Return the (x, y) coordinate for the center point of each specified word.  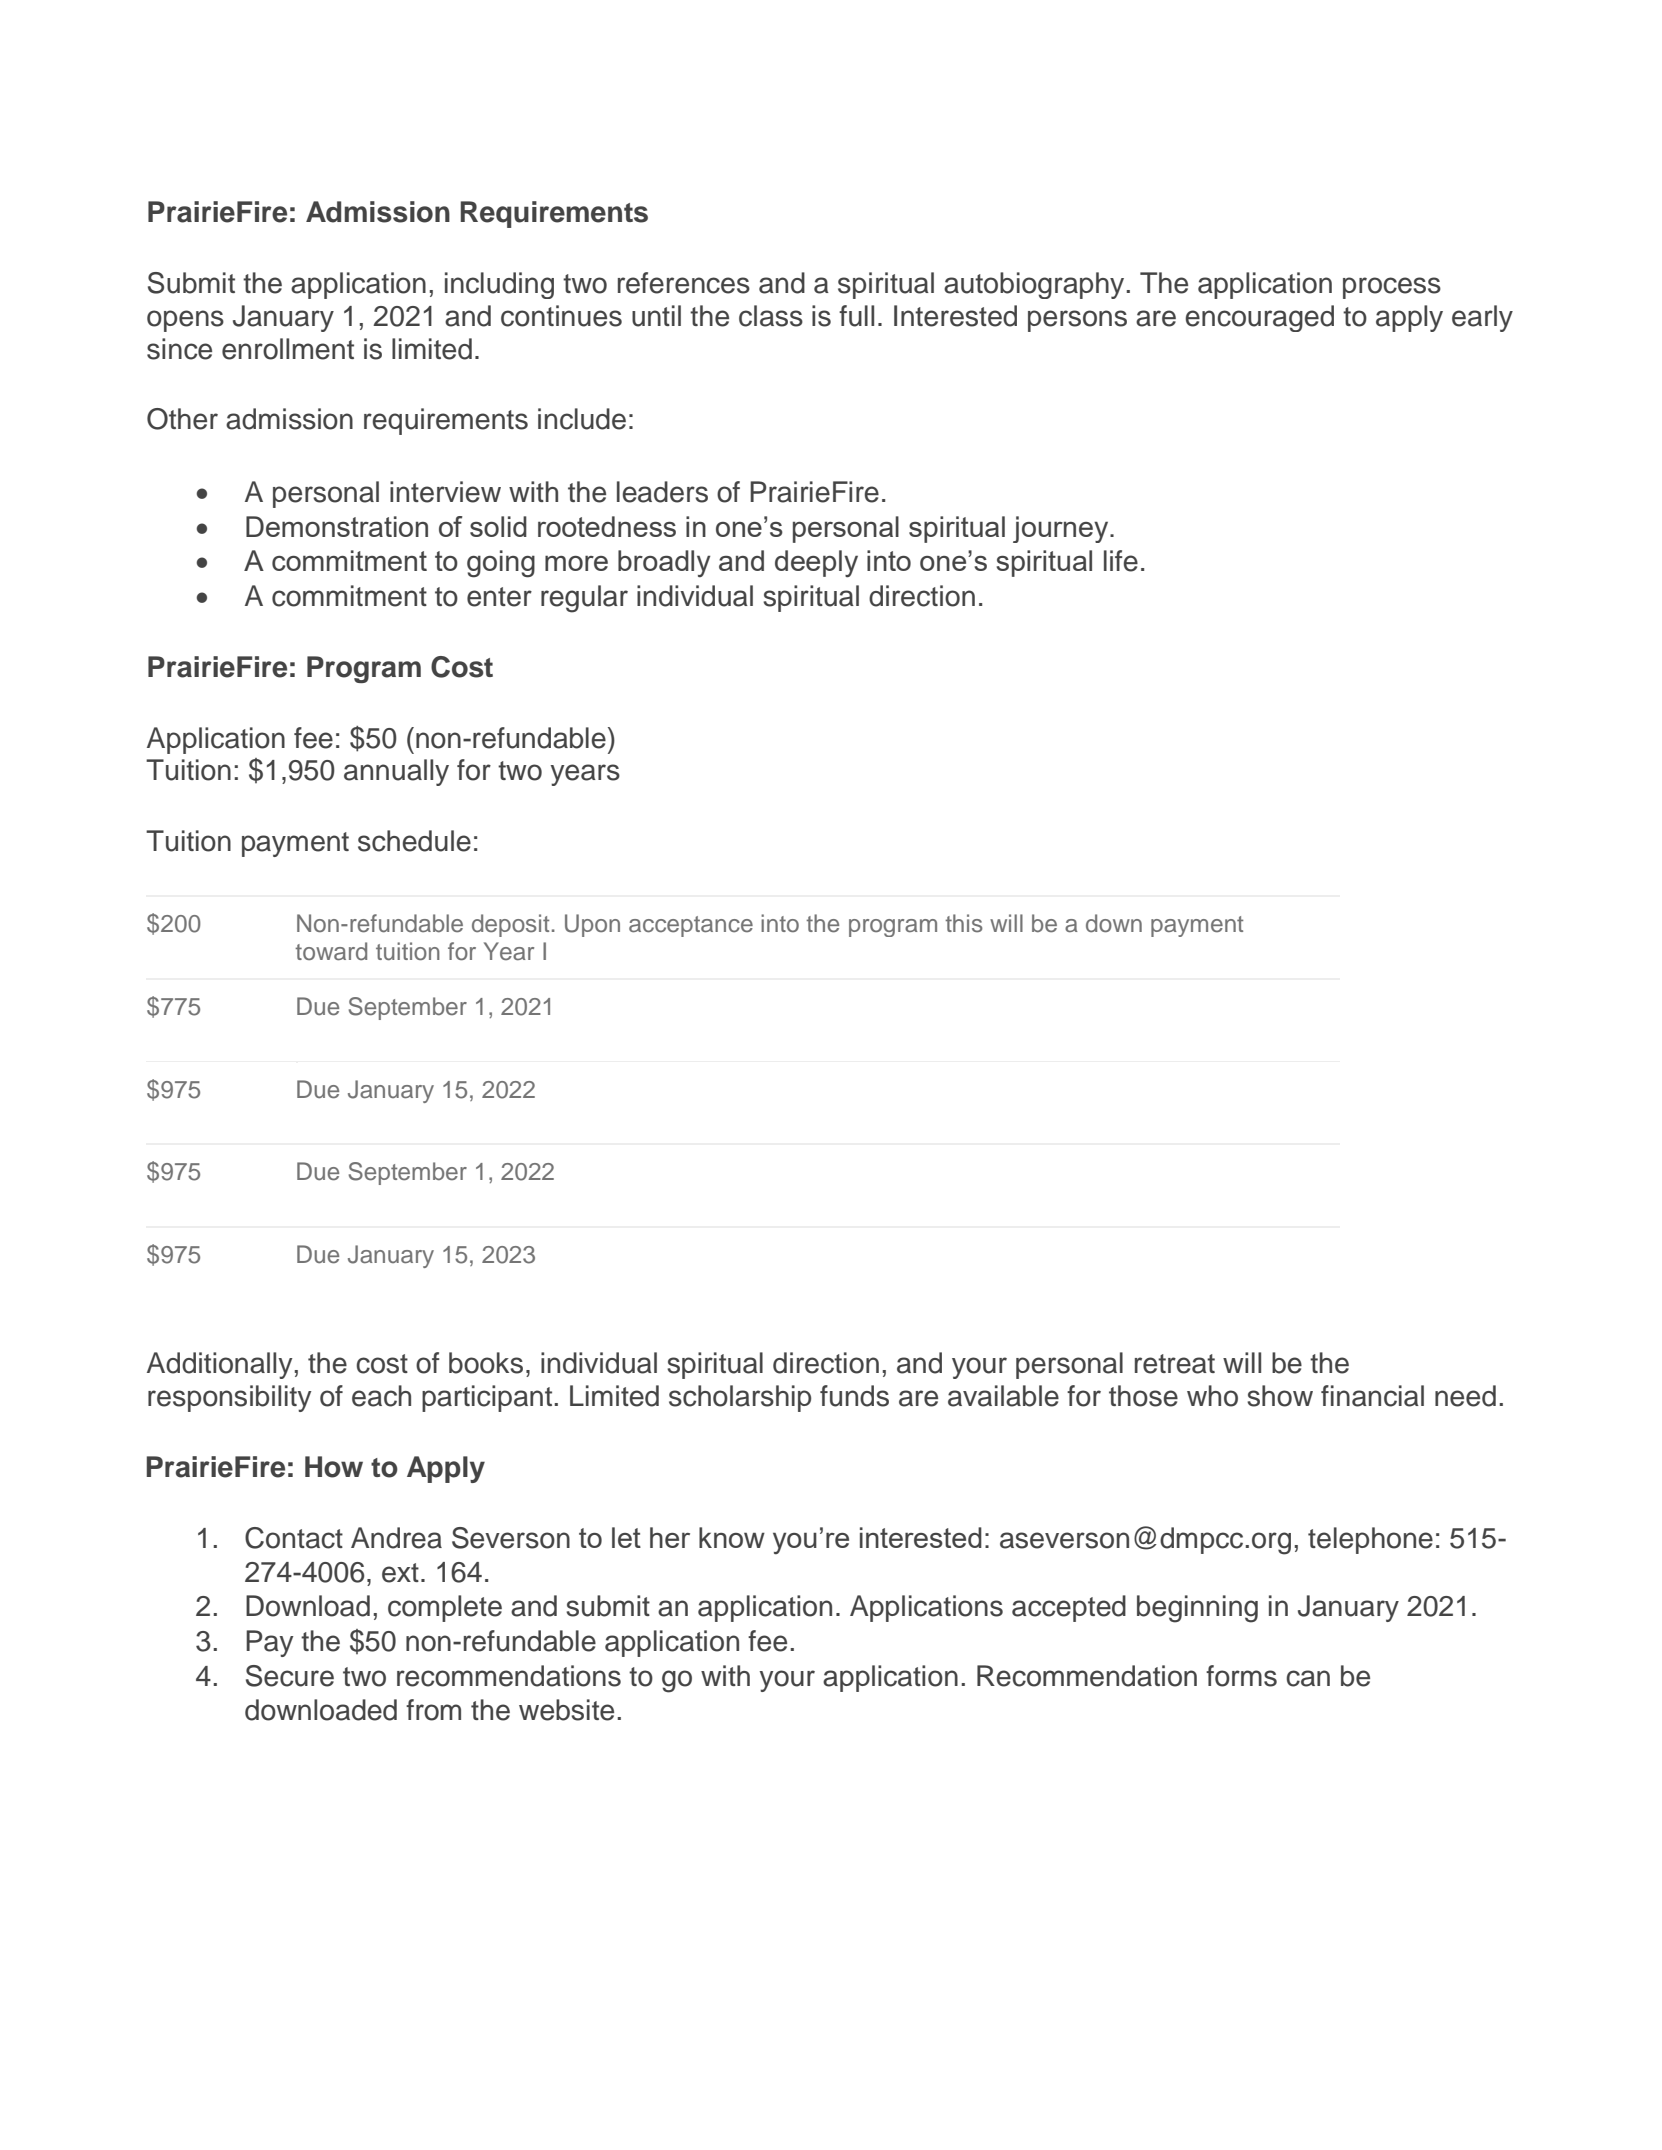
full (856, 316)
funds (854, 1396)
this (964, 923)
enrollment (288, 349)
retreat (1175, 1364)
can (1308, 1678)
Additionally (219, 1365)
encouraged (1259, 318)
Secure (290, 1676)
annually (396, 772)
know (732, 1537)
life (1121, 561)
